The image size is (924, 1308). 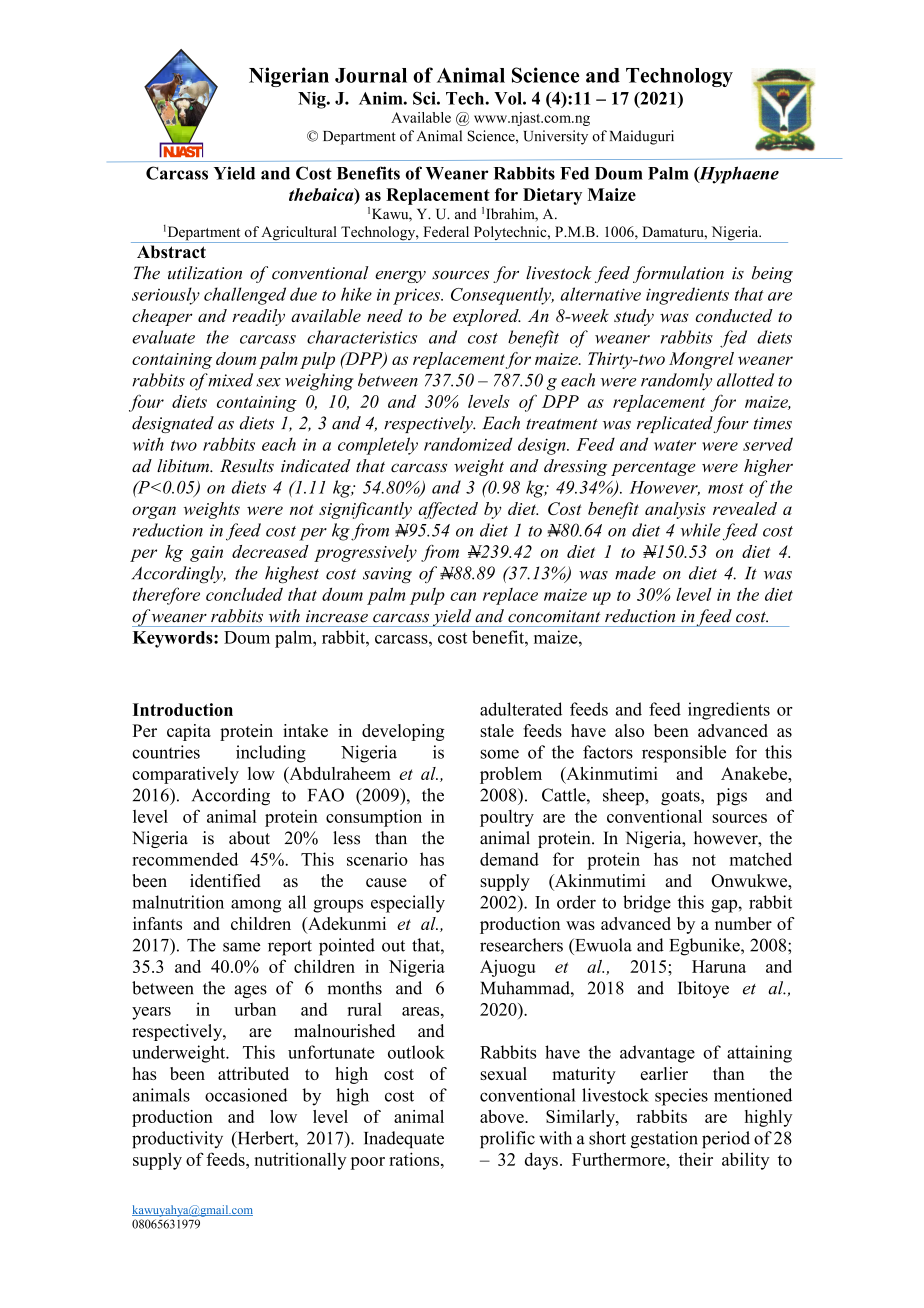 I want to click on University, so click(x=556, y=137).
